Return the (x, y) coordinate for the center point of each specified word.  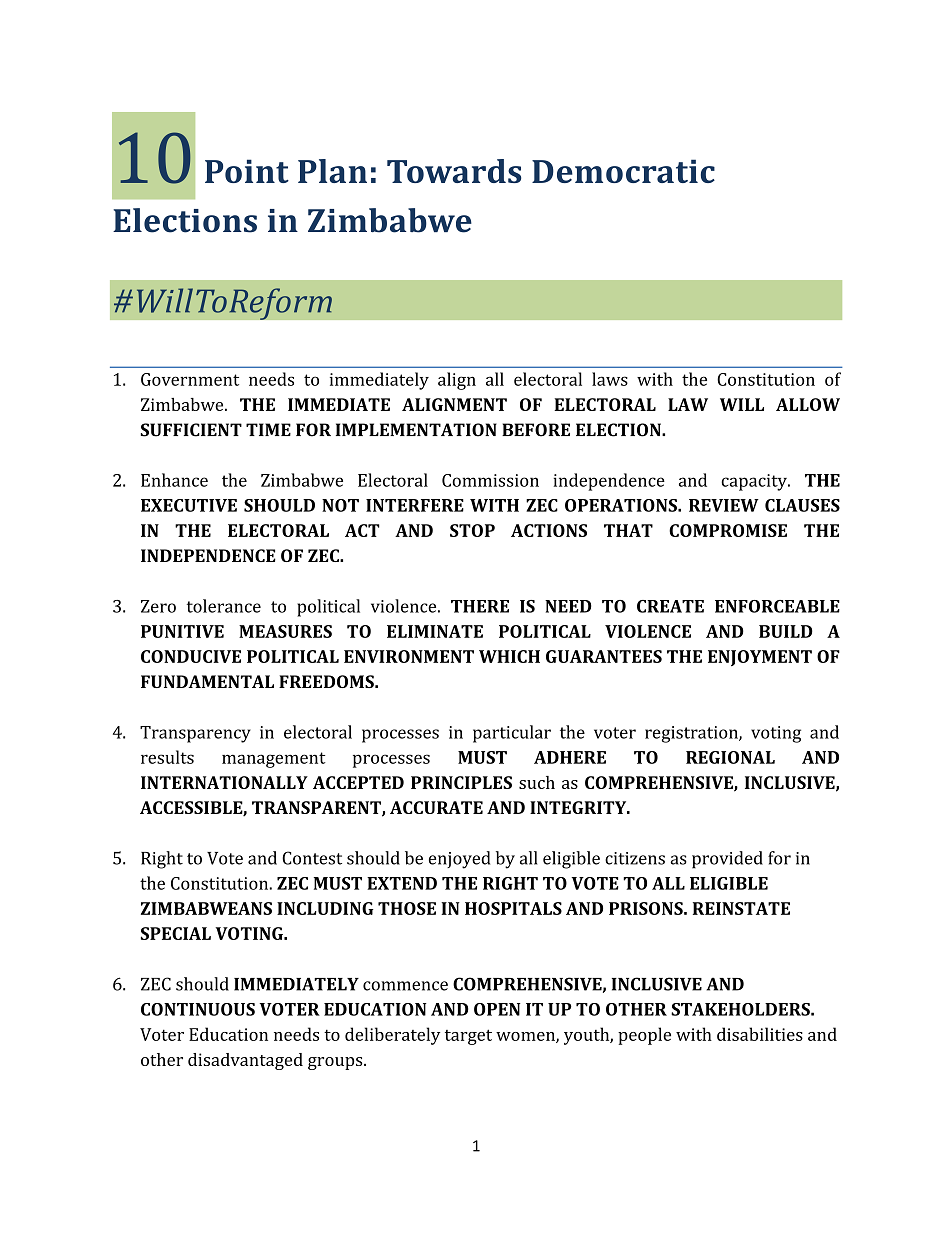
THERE (480, 606)
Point (247, 171)
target (468, 1037)
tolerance (224, 606)
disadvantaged (245, 1061)
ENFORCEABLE (777, 606)
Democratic (623, 171)
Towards (454, 171)
